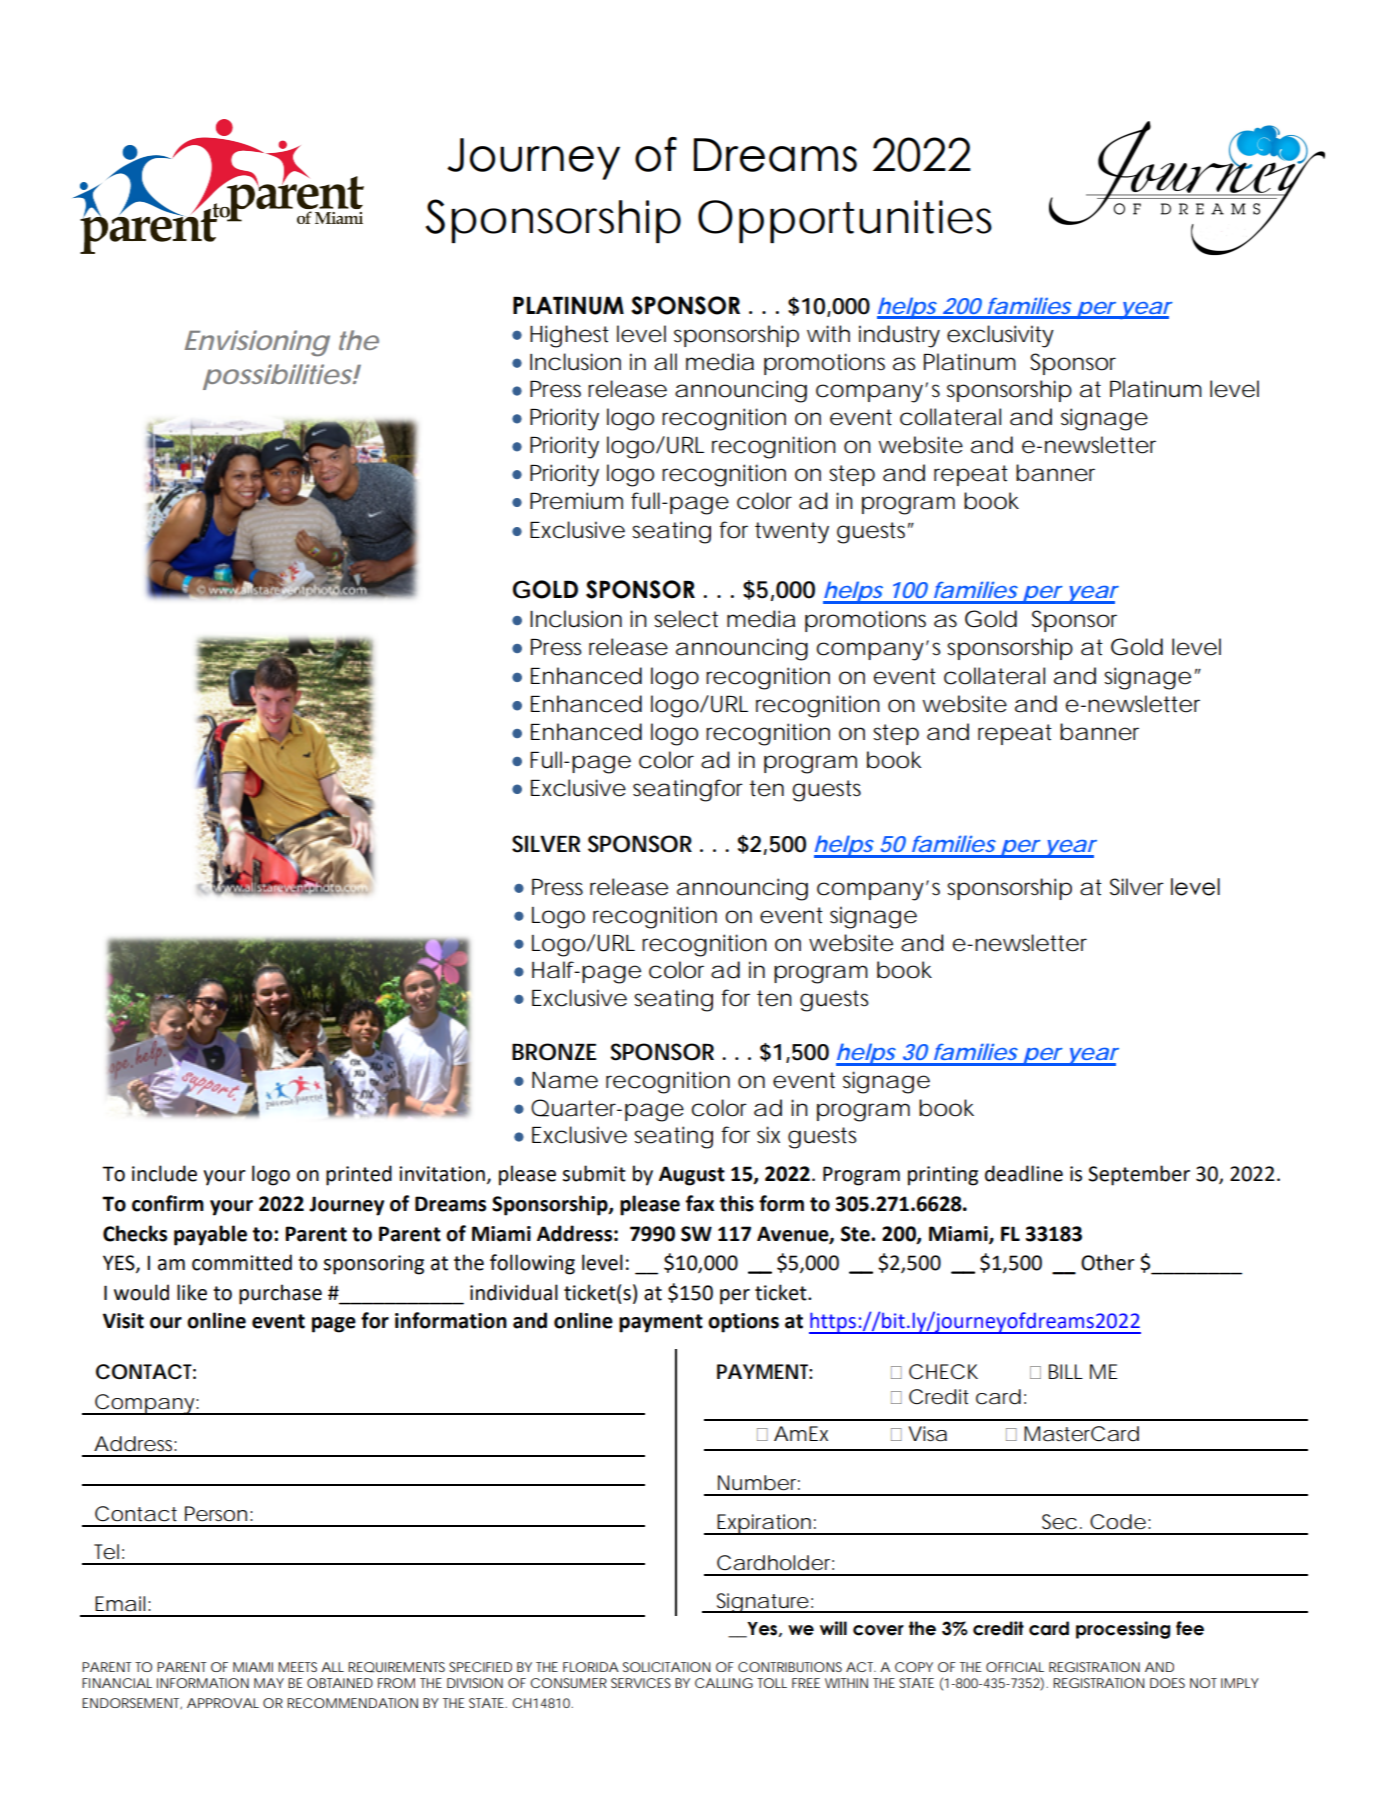  Describe the element at coordinates (576, 501) in the image. I see `Premium` at that location.
